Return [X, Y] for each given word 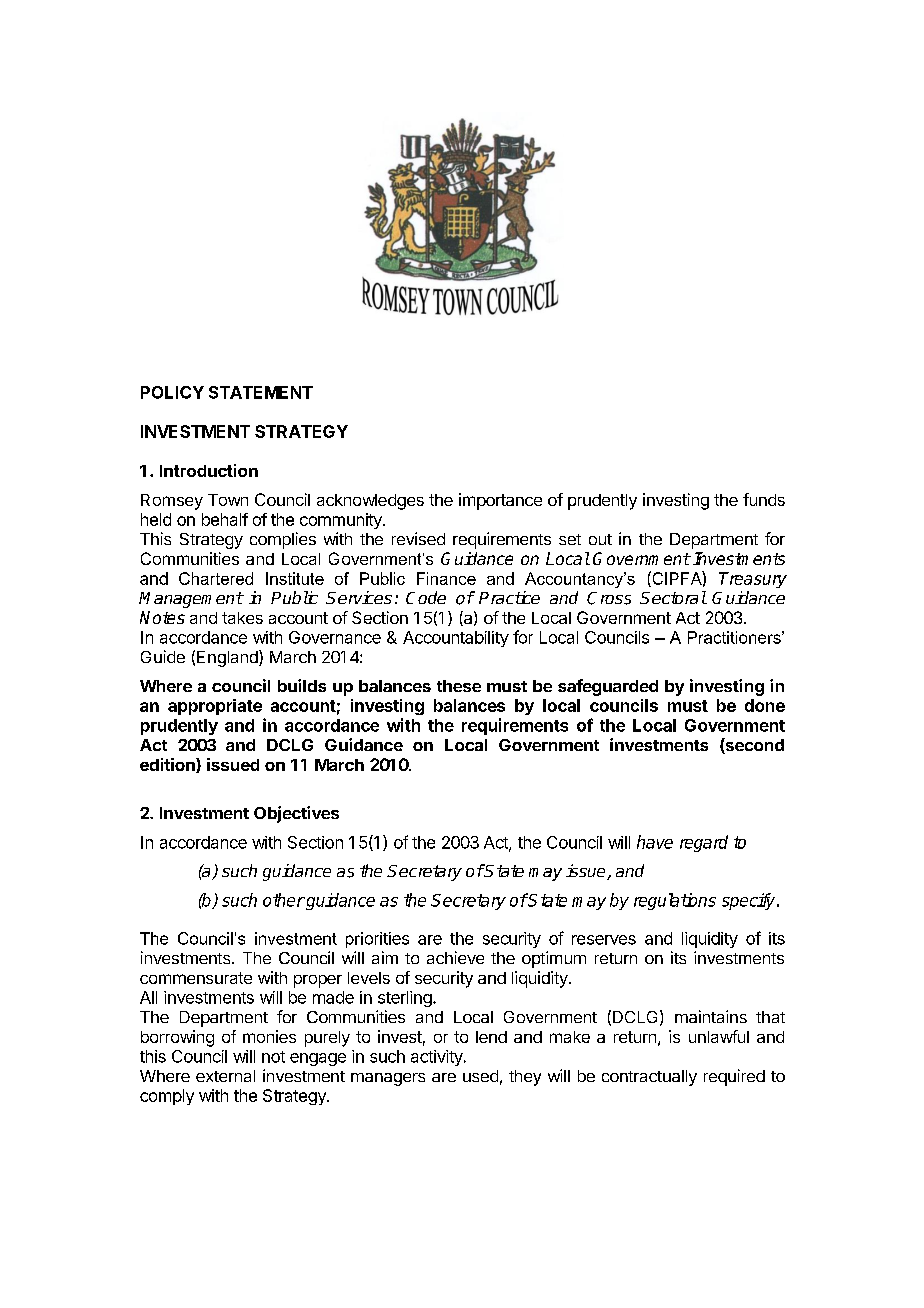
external [225, 1076]
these [459, 686]
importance [500, 501]
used [480, 1076]
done [765, 705]
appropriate [215, 707]
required [734, 1077]
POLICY [172, 392]
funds [764, 499]
